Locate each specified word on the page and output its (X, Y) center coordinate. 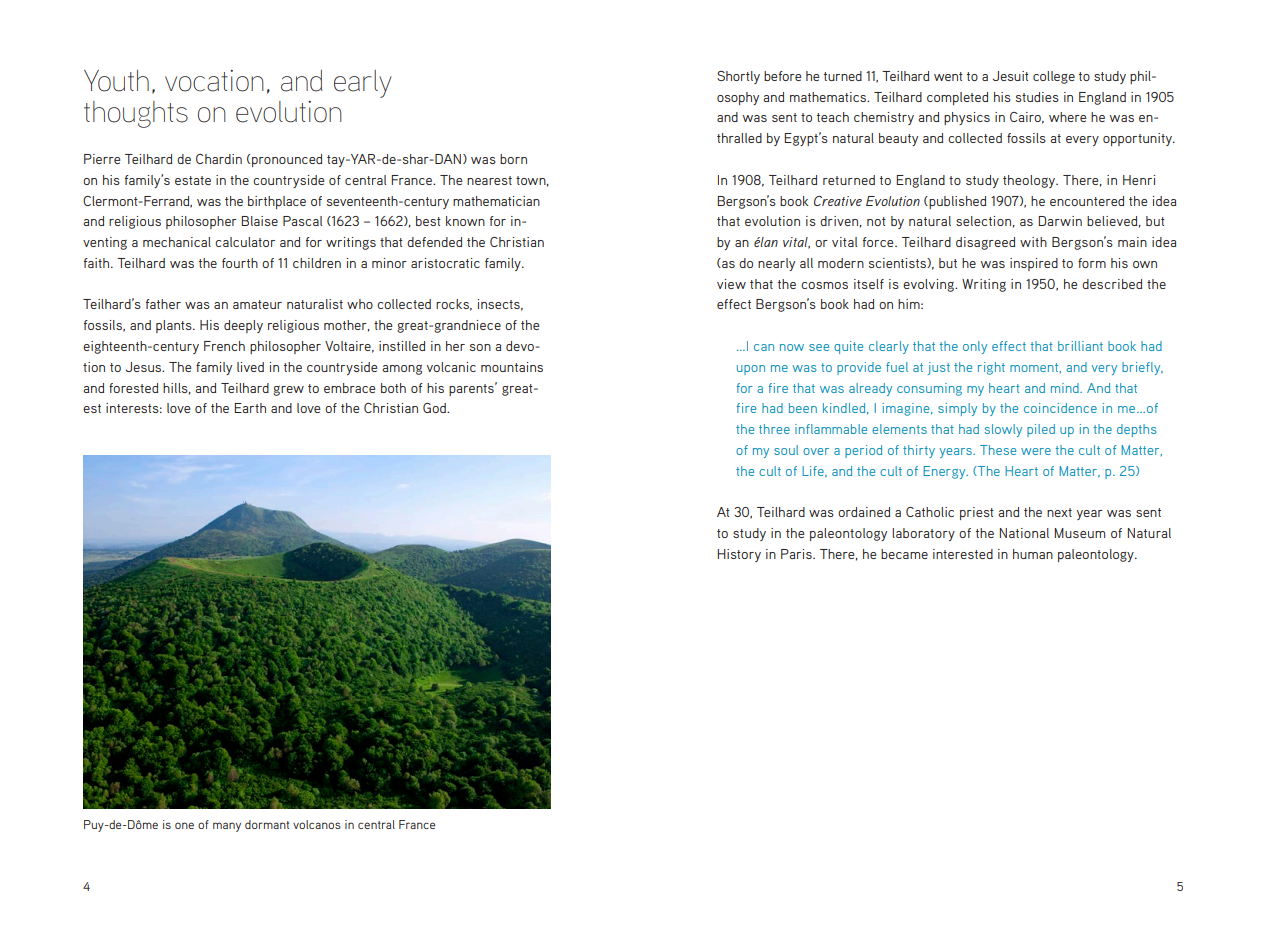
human (1033, 554)
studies (1037, 97)
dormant (267, 824)
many (227, 827)
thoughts (136, 114)
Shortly (738, 77)
